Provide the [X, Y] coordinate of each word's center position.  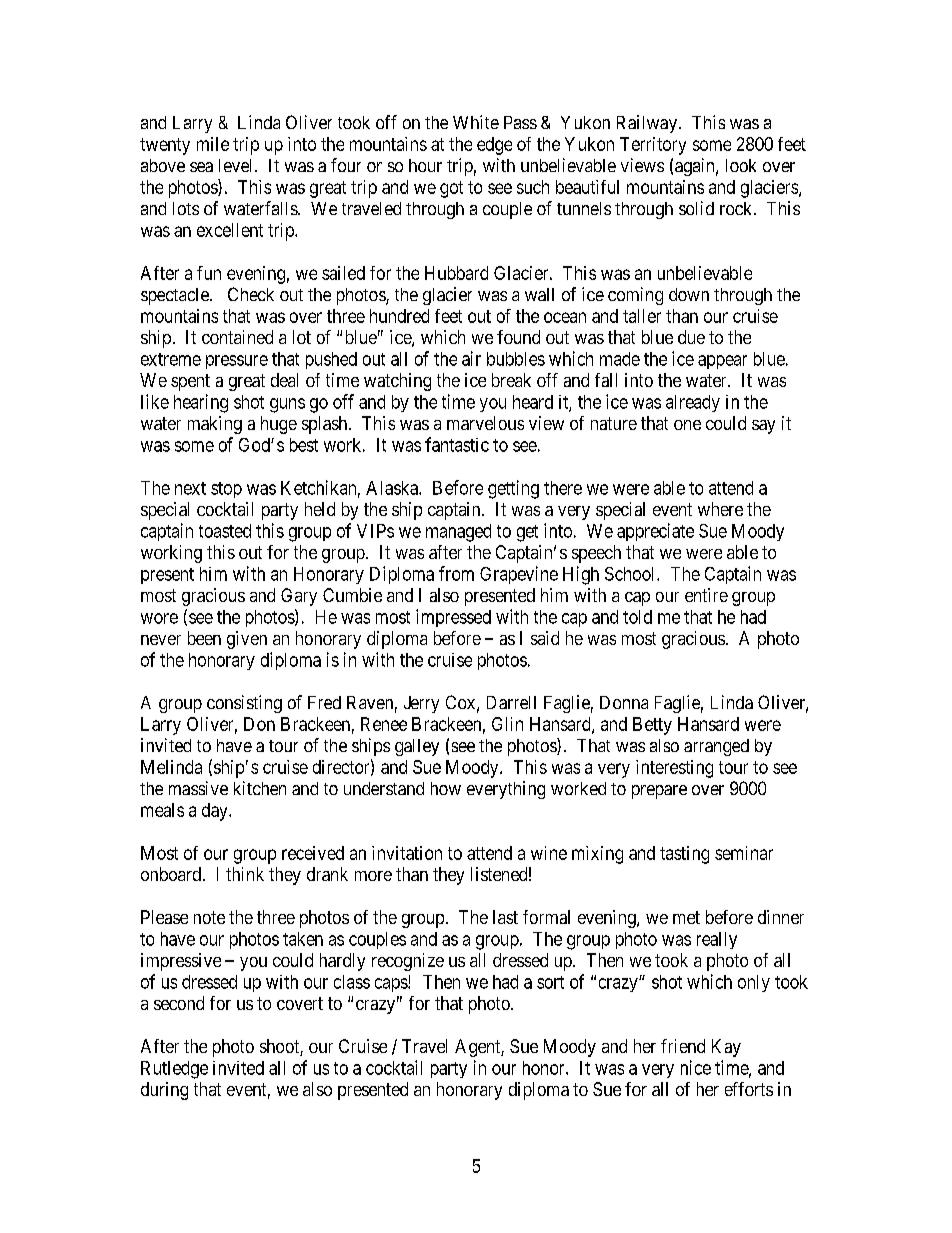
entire [706, 595]
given [247, 640]
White [476, 122]
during [164, 1091]
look [741, 165]
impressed [453, 618]
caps [392, 985]
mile [213, 144]
